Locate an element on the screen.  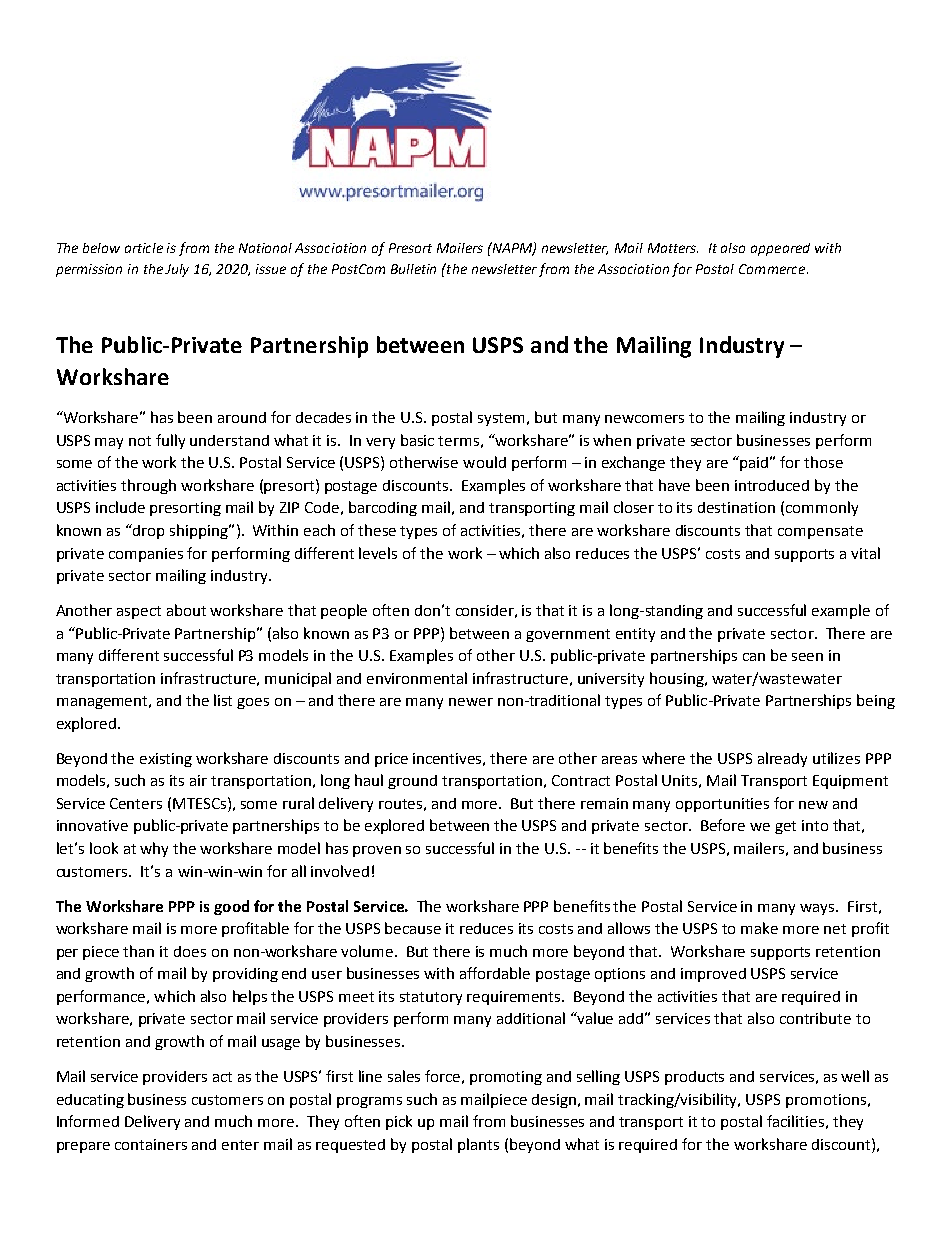
Commerce is located at coordinates (773, 269).
